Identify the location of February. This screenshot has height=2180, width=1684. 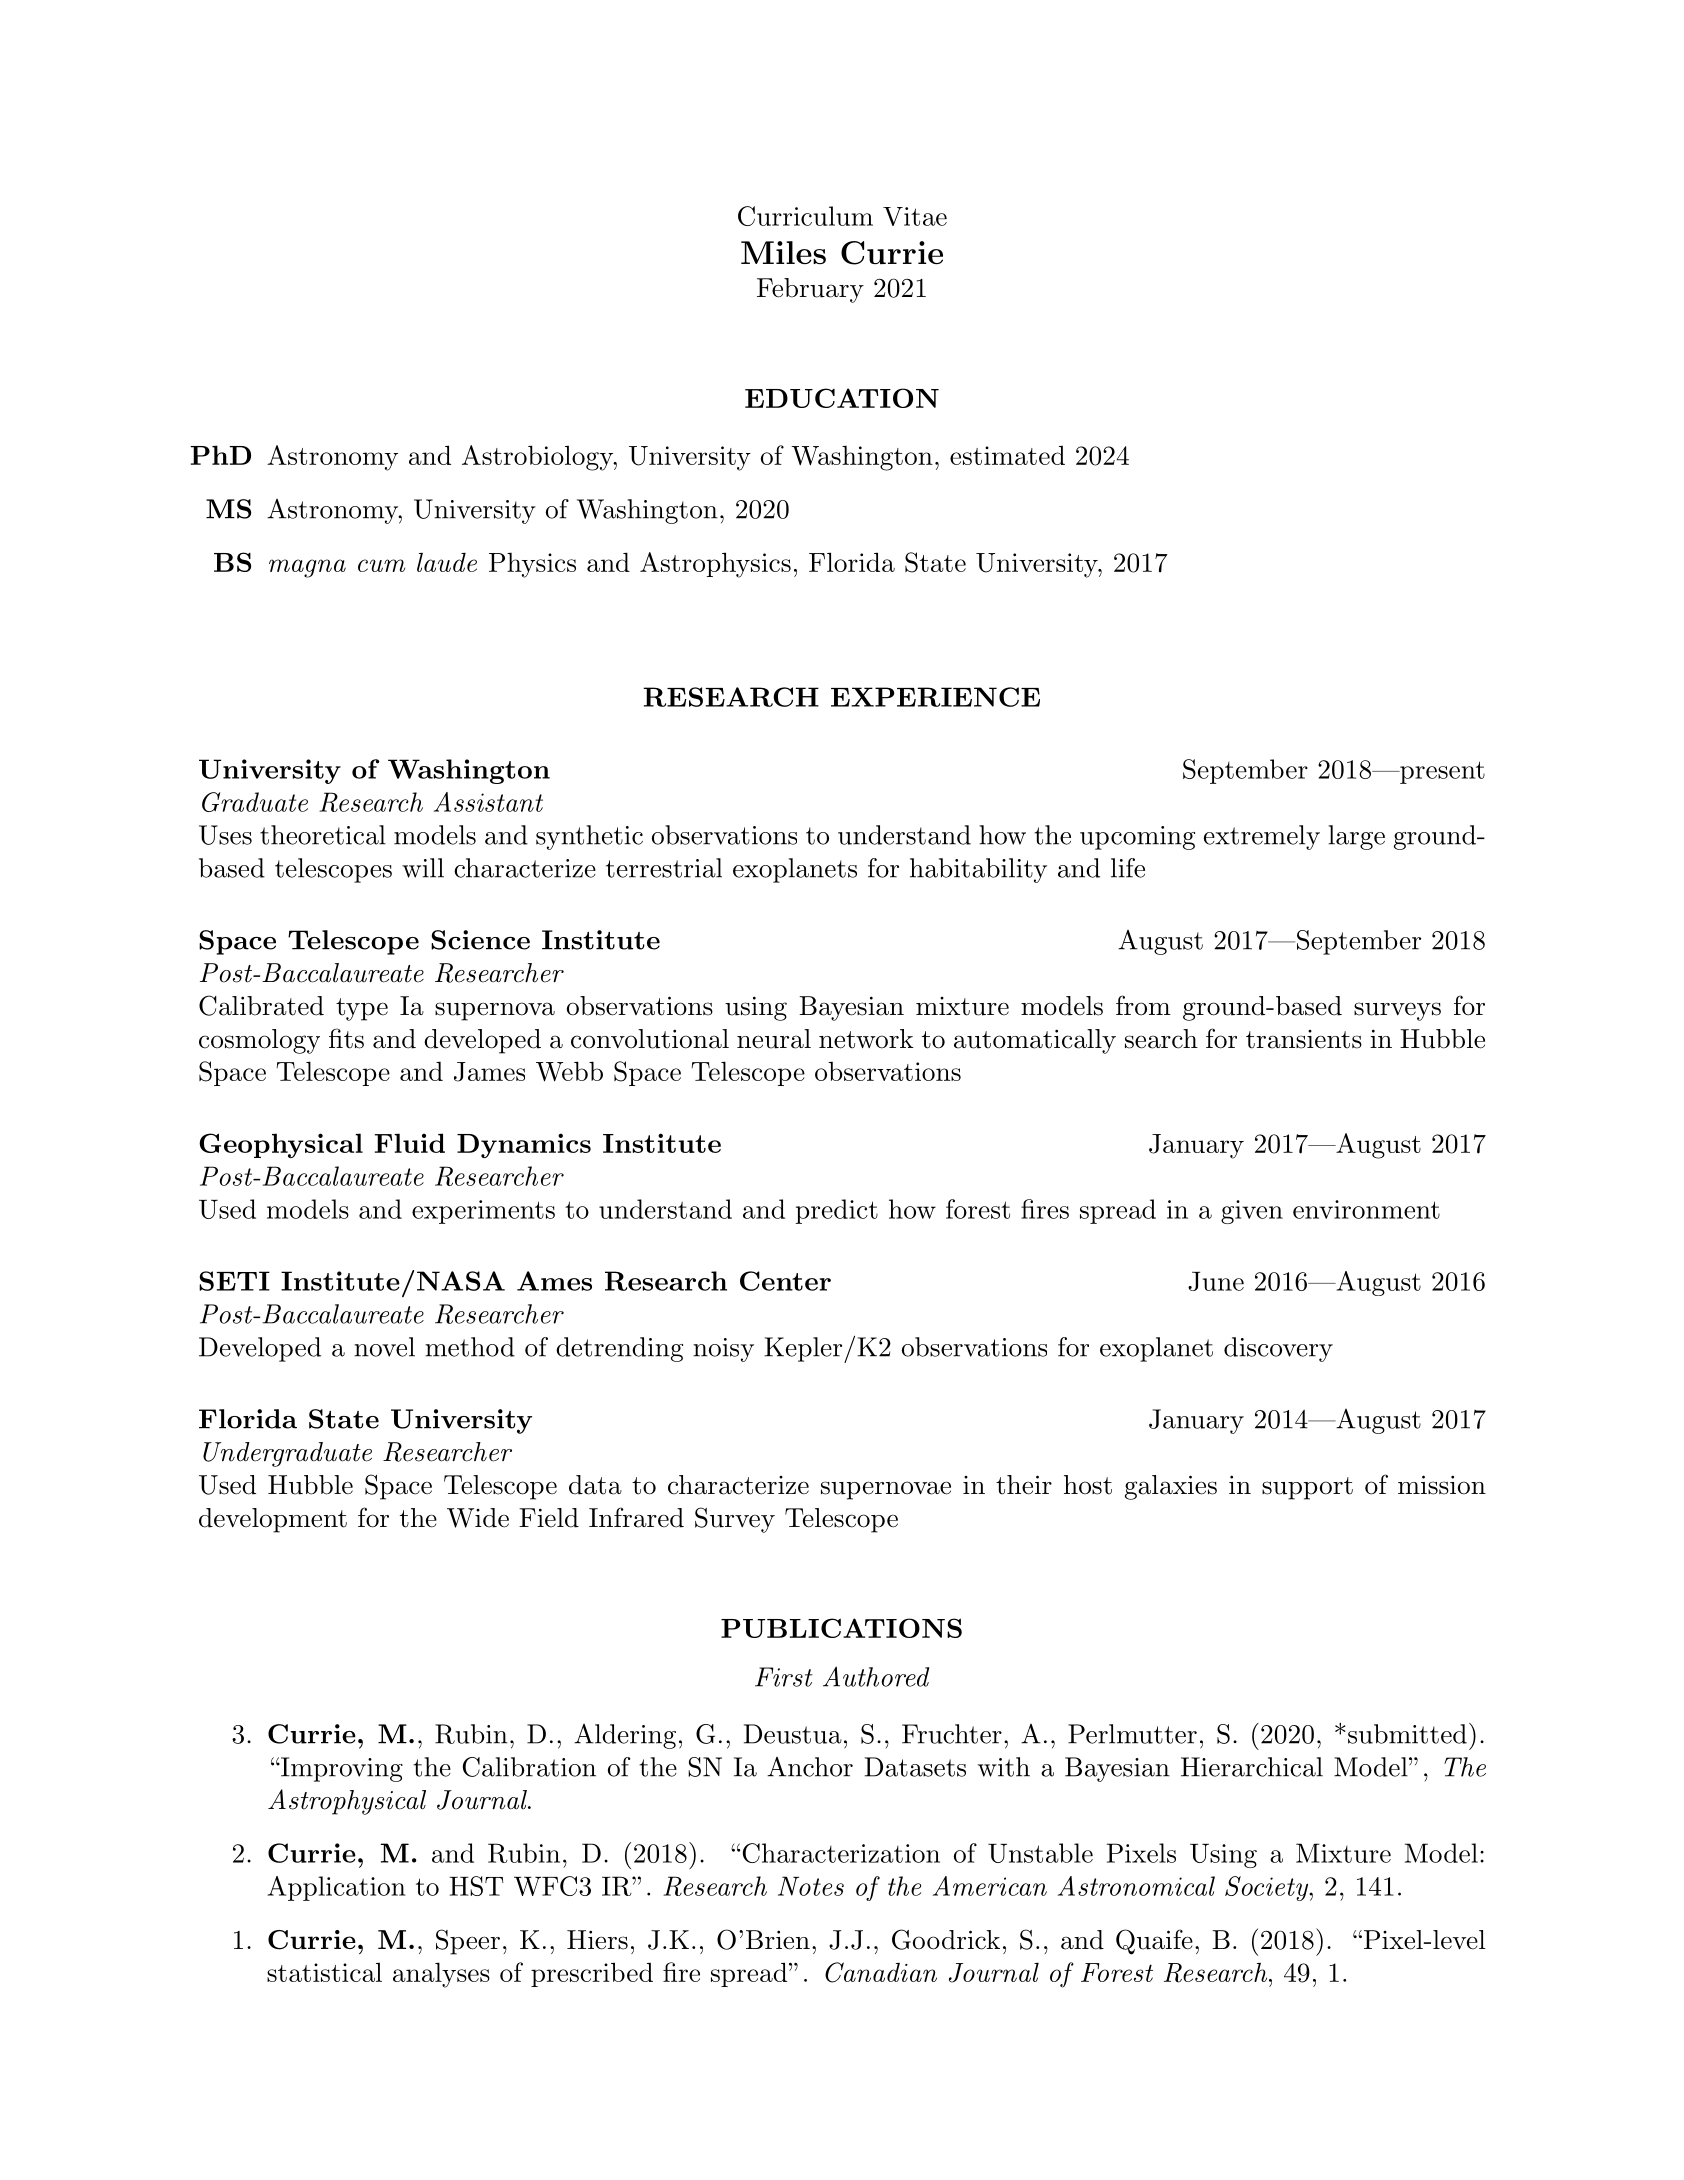
(810, 290).
